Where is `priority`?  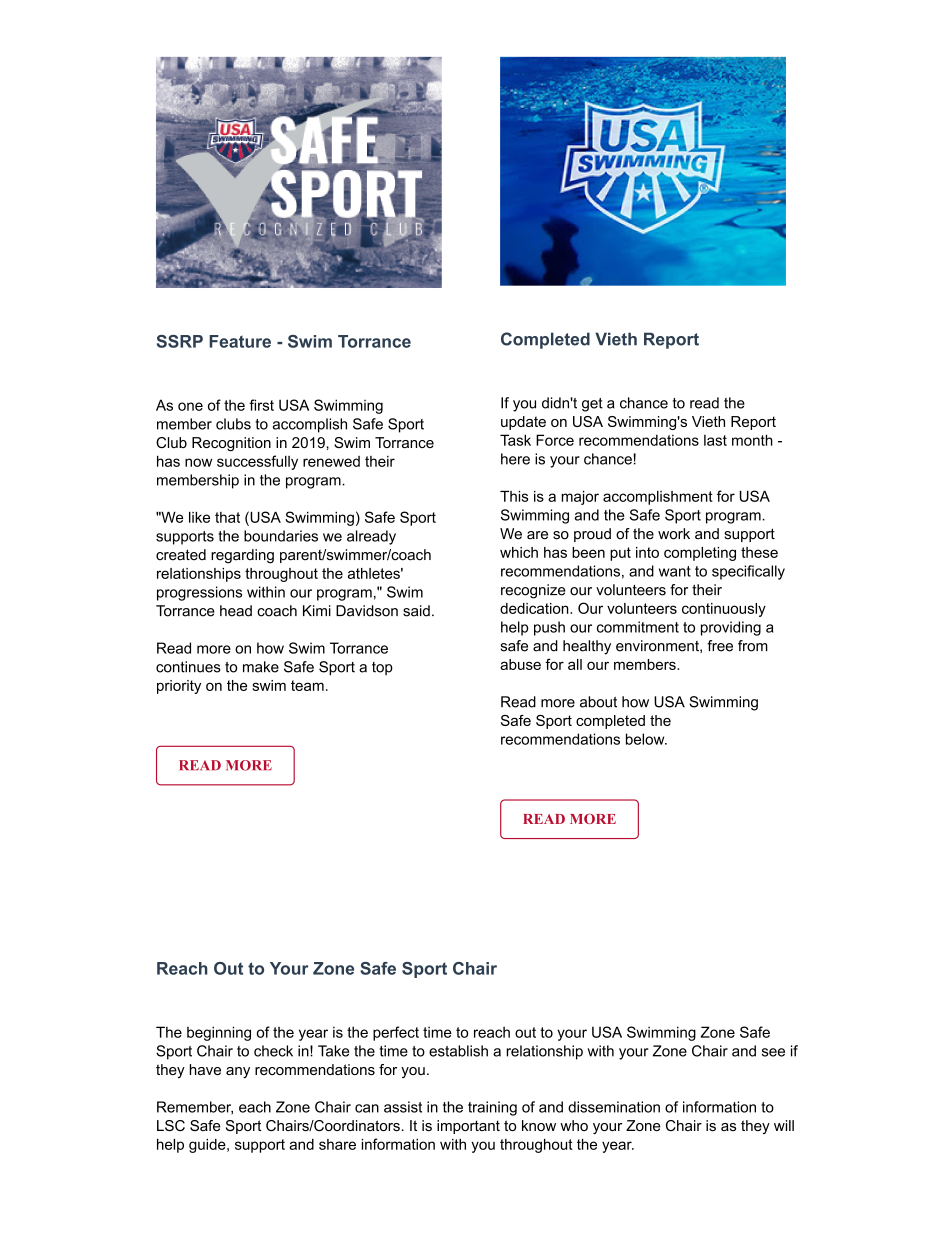 priority is located at coordinates (179, 687).
